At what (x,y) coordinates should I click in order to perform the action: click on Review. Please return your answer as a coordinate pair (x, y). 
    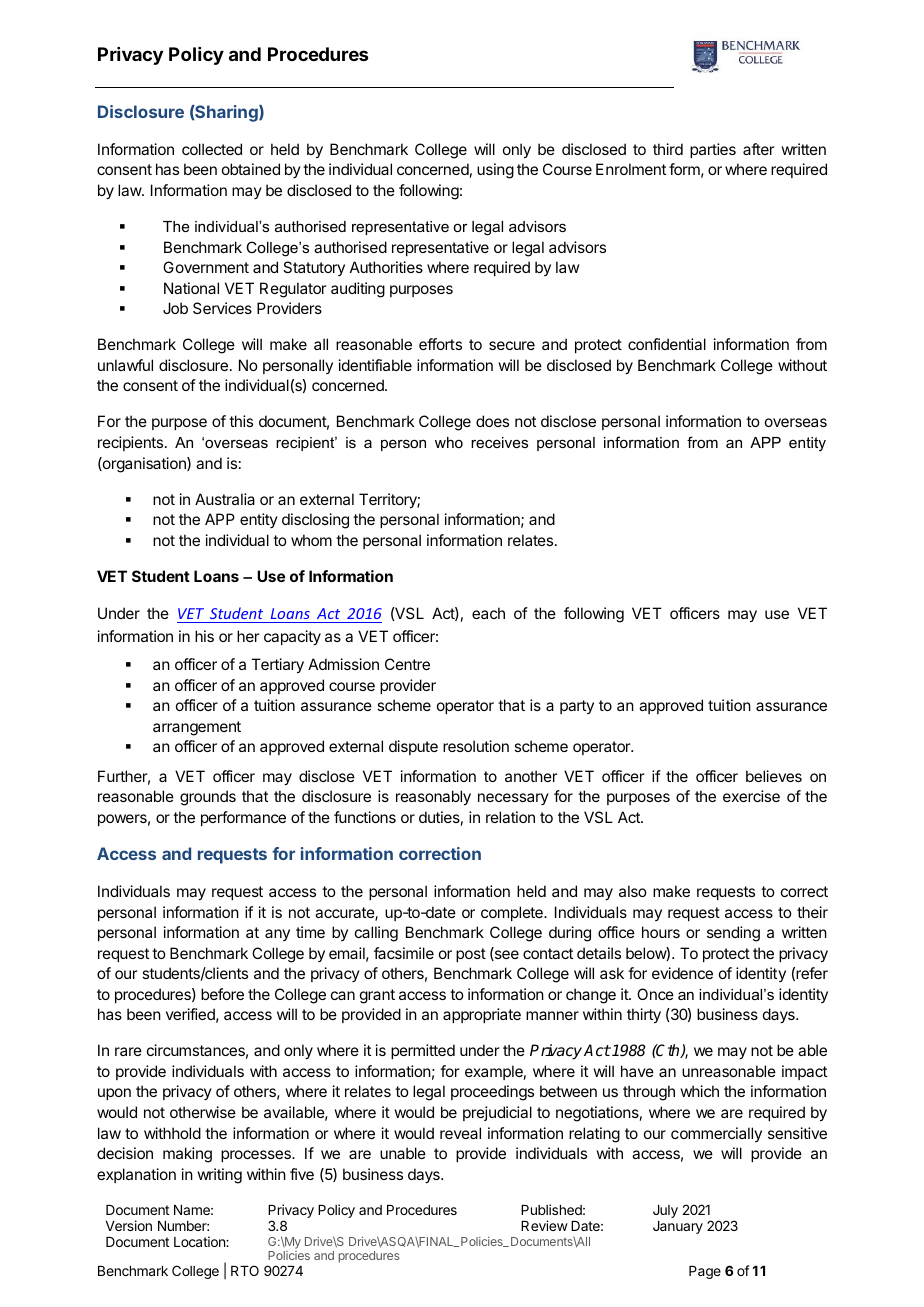
    Looking at the image, I should click on (544, 1225).
